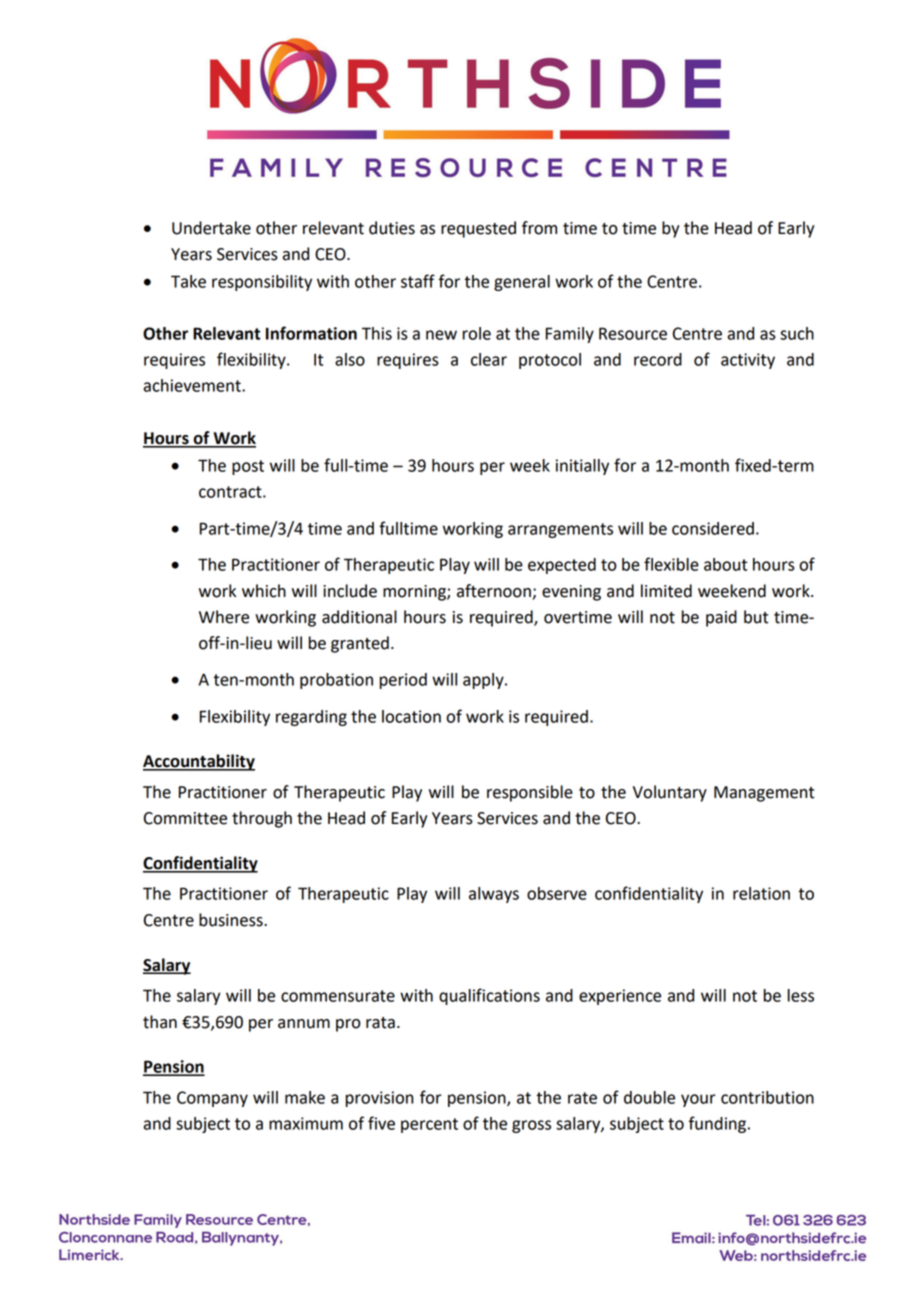 The width and height of the screenshot is (924, 1309). I want to click on percent, so click(429, 1125).
